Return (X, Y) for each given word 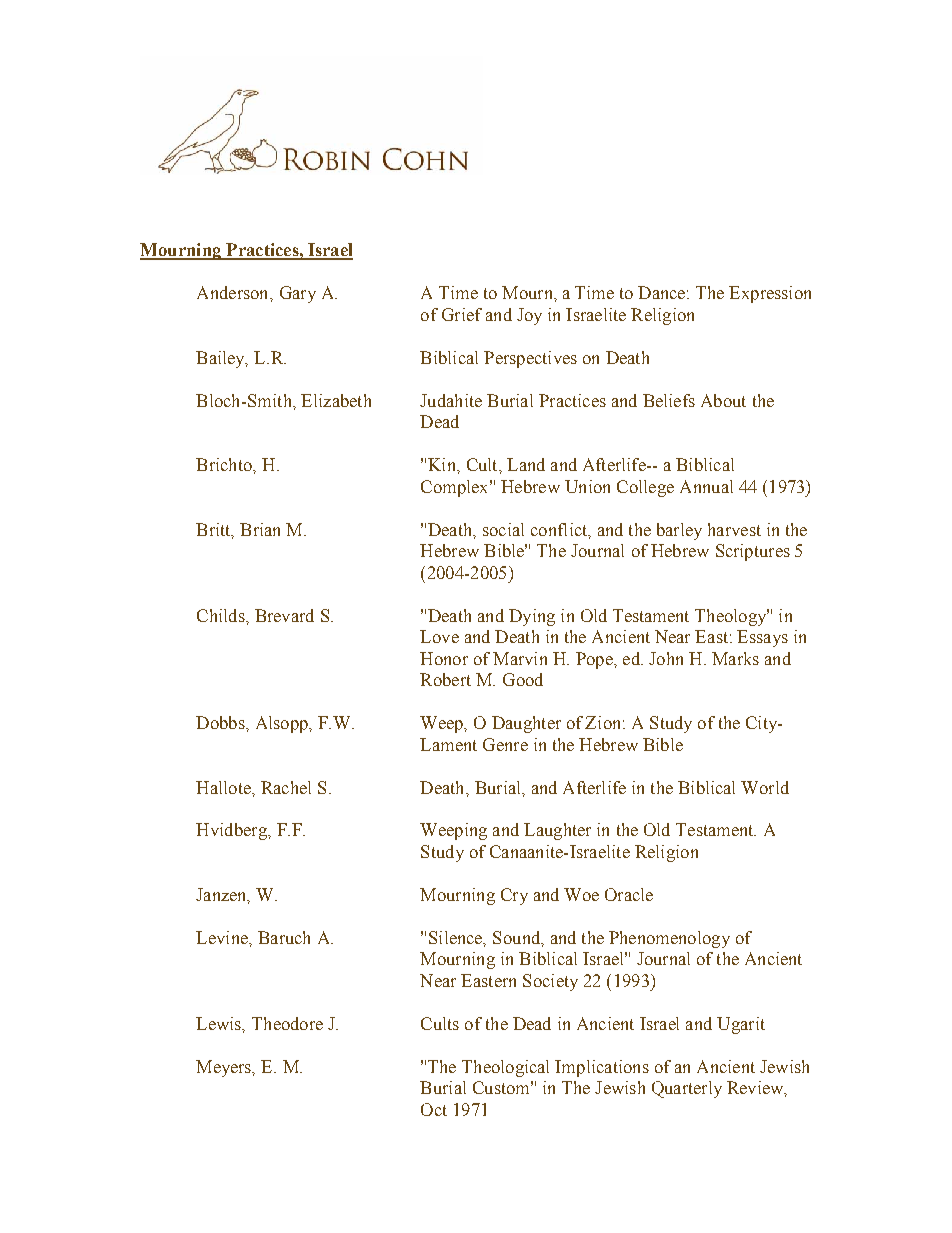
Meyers (225, 1068)
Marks (735, 658)
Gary (298, 294)
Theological (505, 1068)
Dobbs (221, 722)
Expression (770, 294)
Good (523, 679)
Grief (462, 314)
